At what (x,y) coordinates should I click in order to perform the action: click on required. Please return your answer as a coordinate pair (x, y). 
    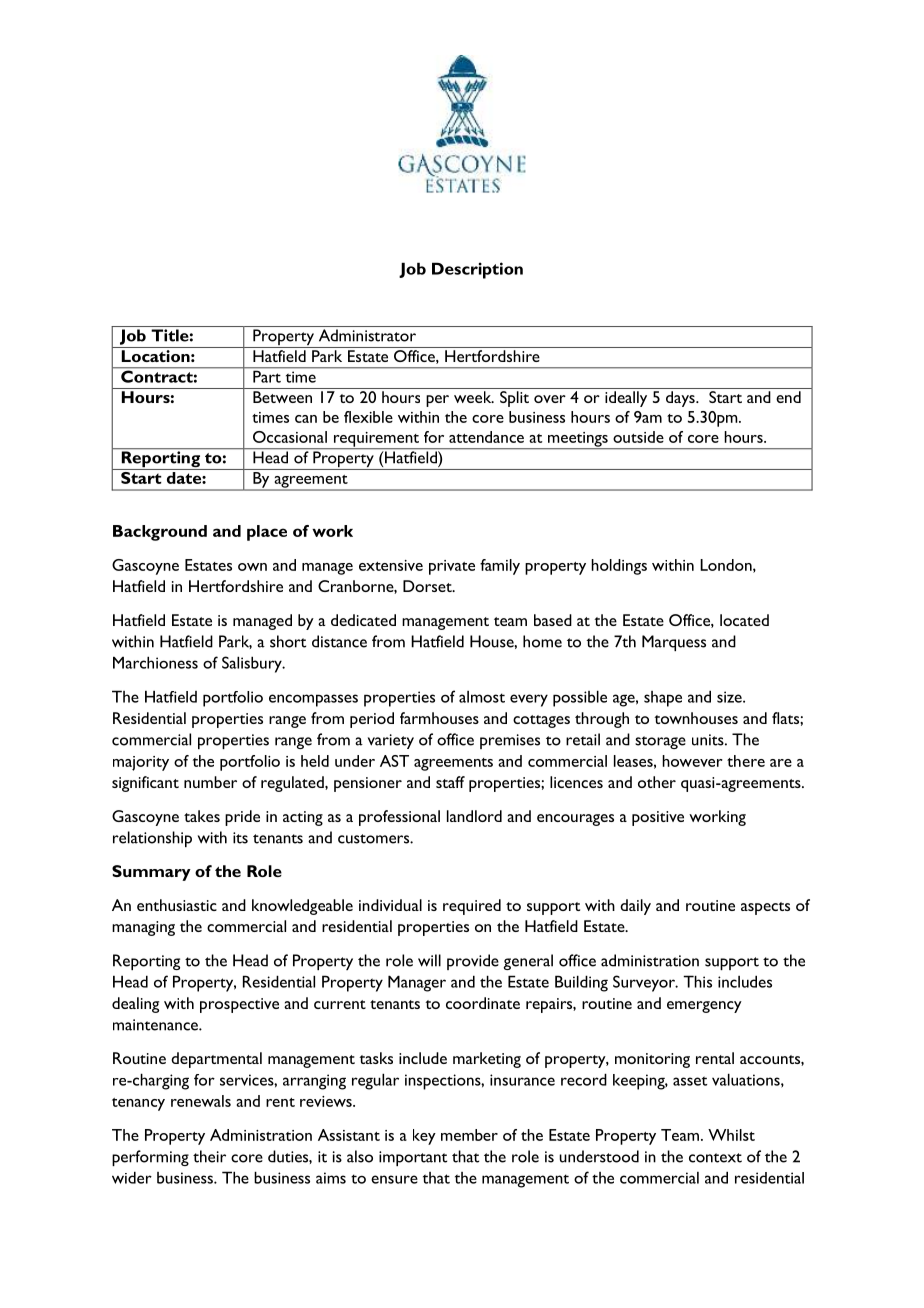
    Looking at the image, I should click on (472, 907).
